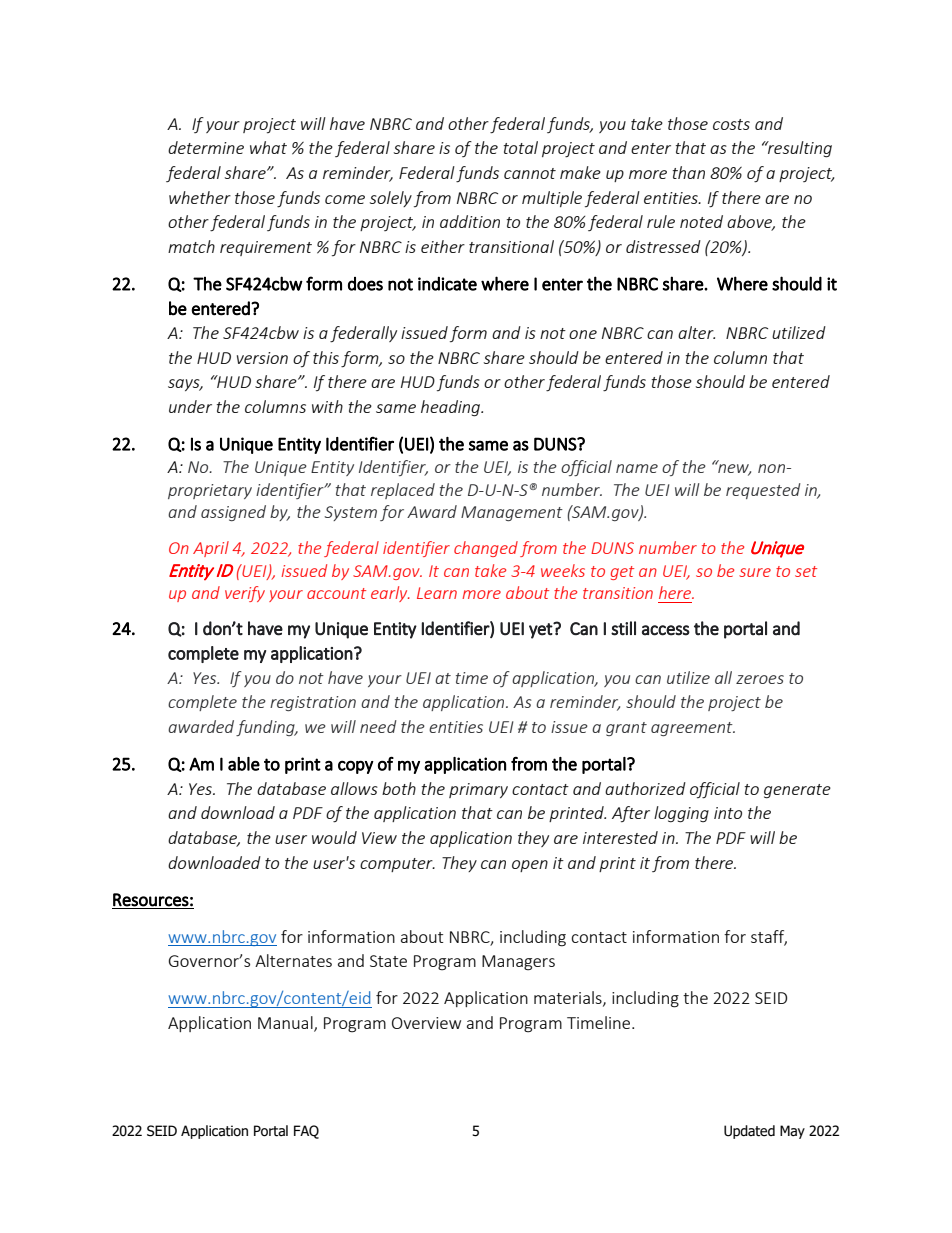  Describe the element at coordinates (245, 594) in the image. I see `verify` at that location.
